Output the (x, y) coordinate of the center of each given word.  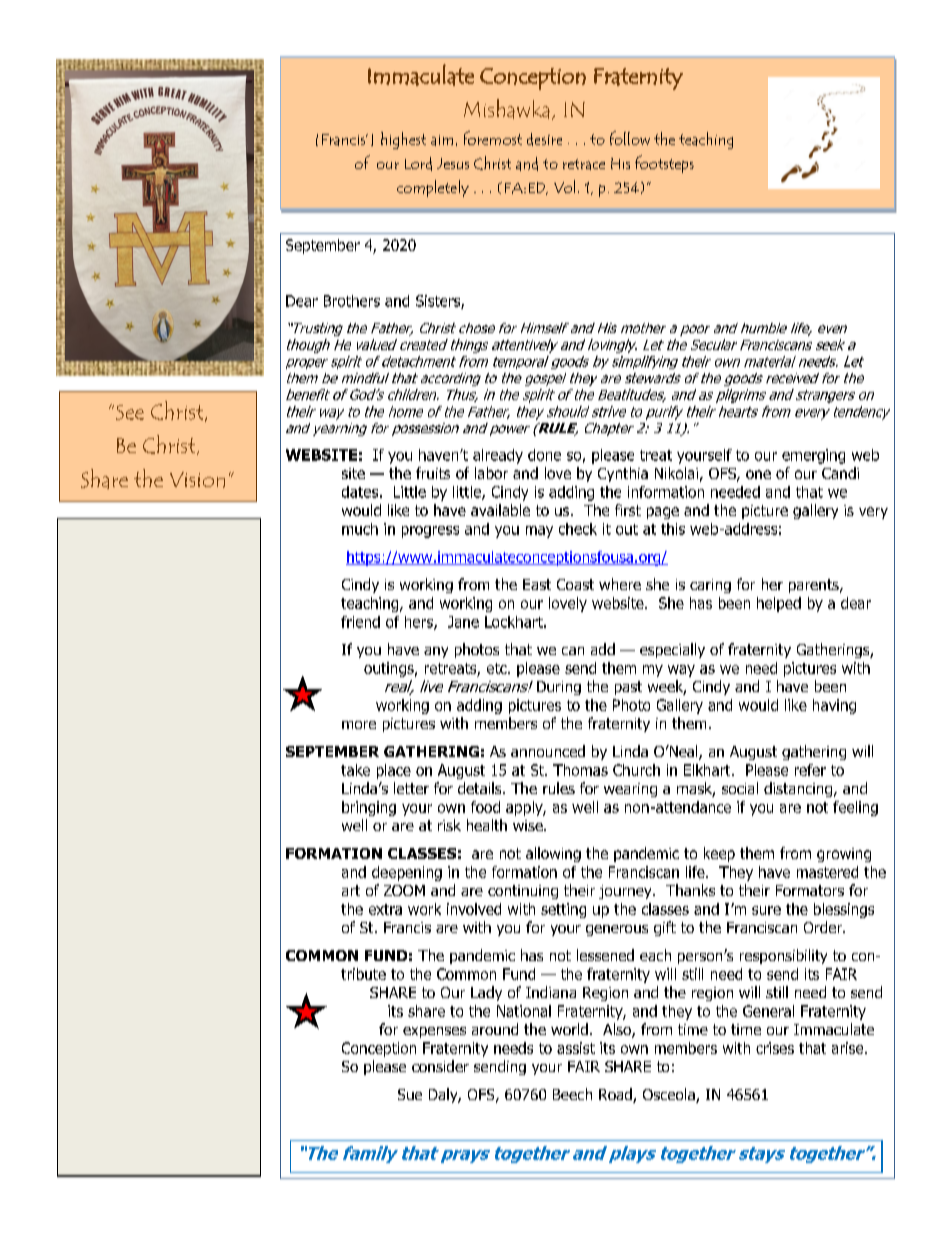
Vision (197, 480)
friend (360, 622)
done (544, 455)
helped (779, 604)
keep (719, 854)
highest (403, 140)
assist (576, 1048)
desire (544, 139)
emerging (813, 456)
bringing (369, 808)
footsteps (664, 164)
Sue (410, 1094)
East (537, 584)
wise (529, 825)
